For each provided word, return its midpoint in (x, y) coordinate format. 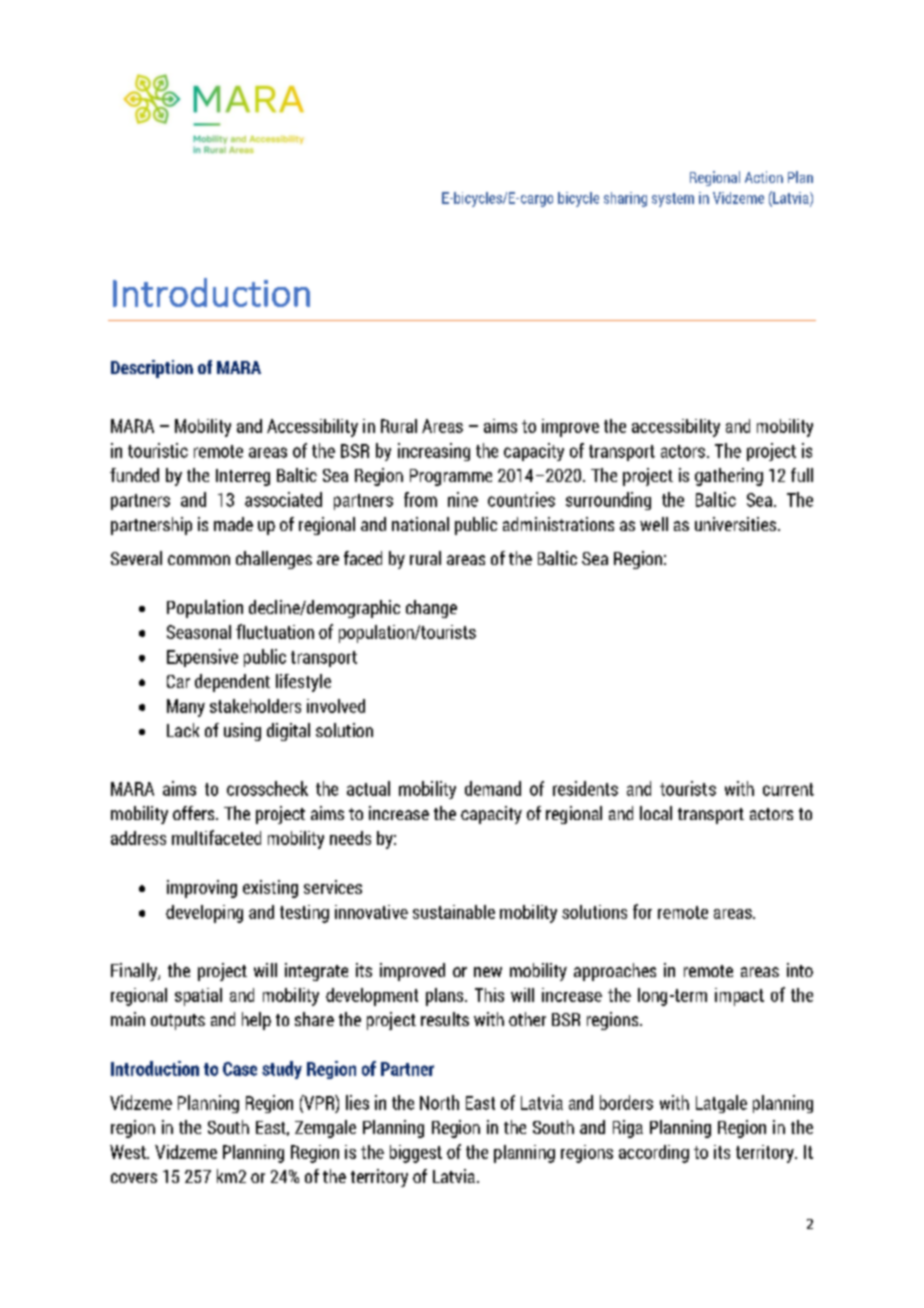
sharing (625, 199)
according (654, 1154)
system (673, 200)
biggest (416, 1154)
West (129, 1152)
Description (152, 369)
